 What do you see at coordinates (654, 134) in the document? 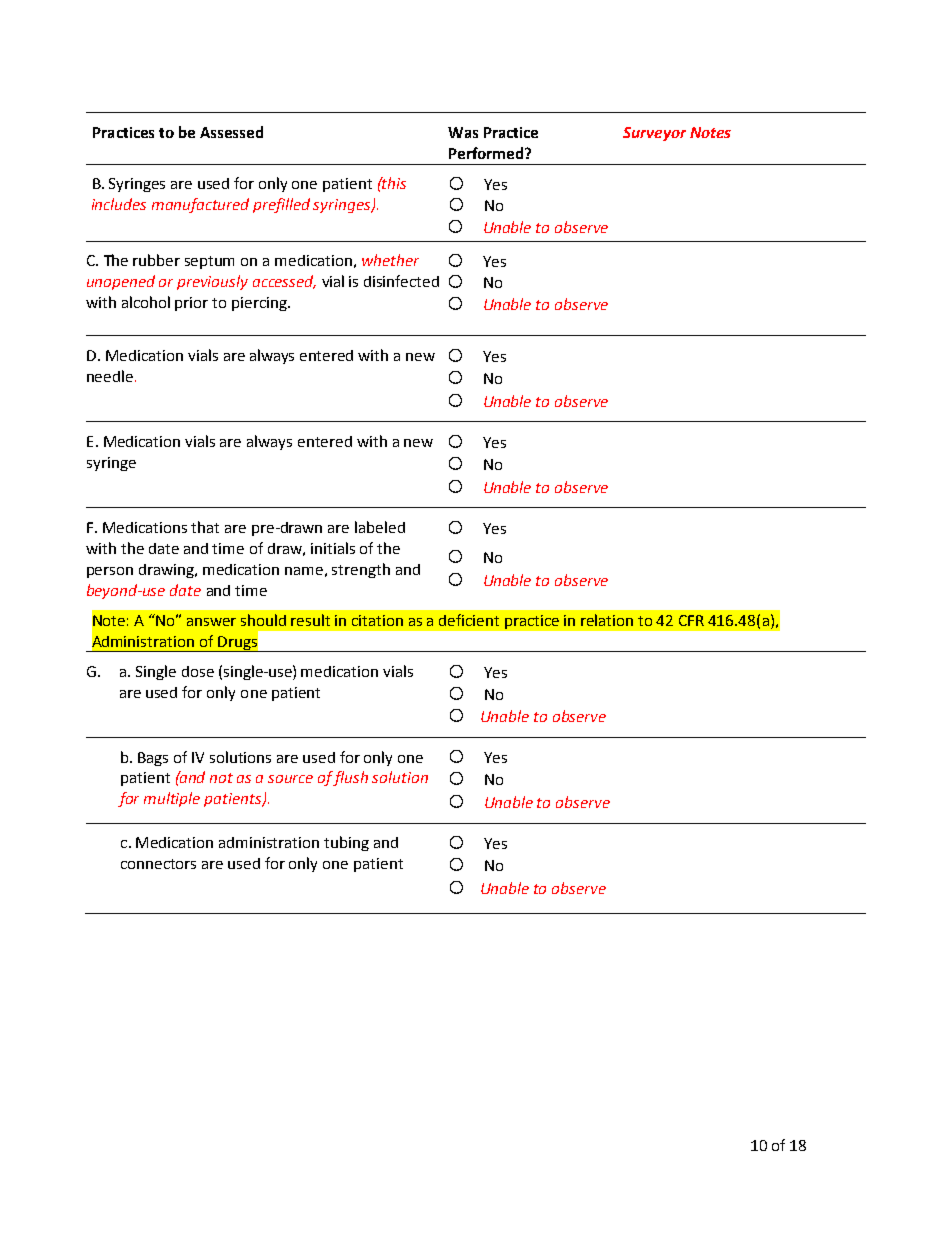
I see `Surveyor` at bounding box center [654, 134].
